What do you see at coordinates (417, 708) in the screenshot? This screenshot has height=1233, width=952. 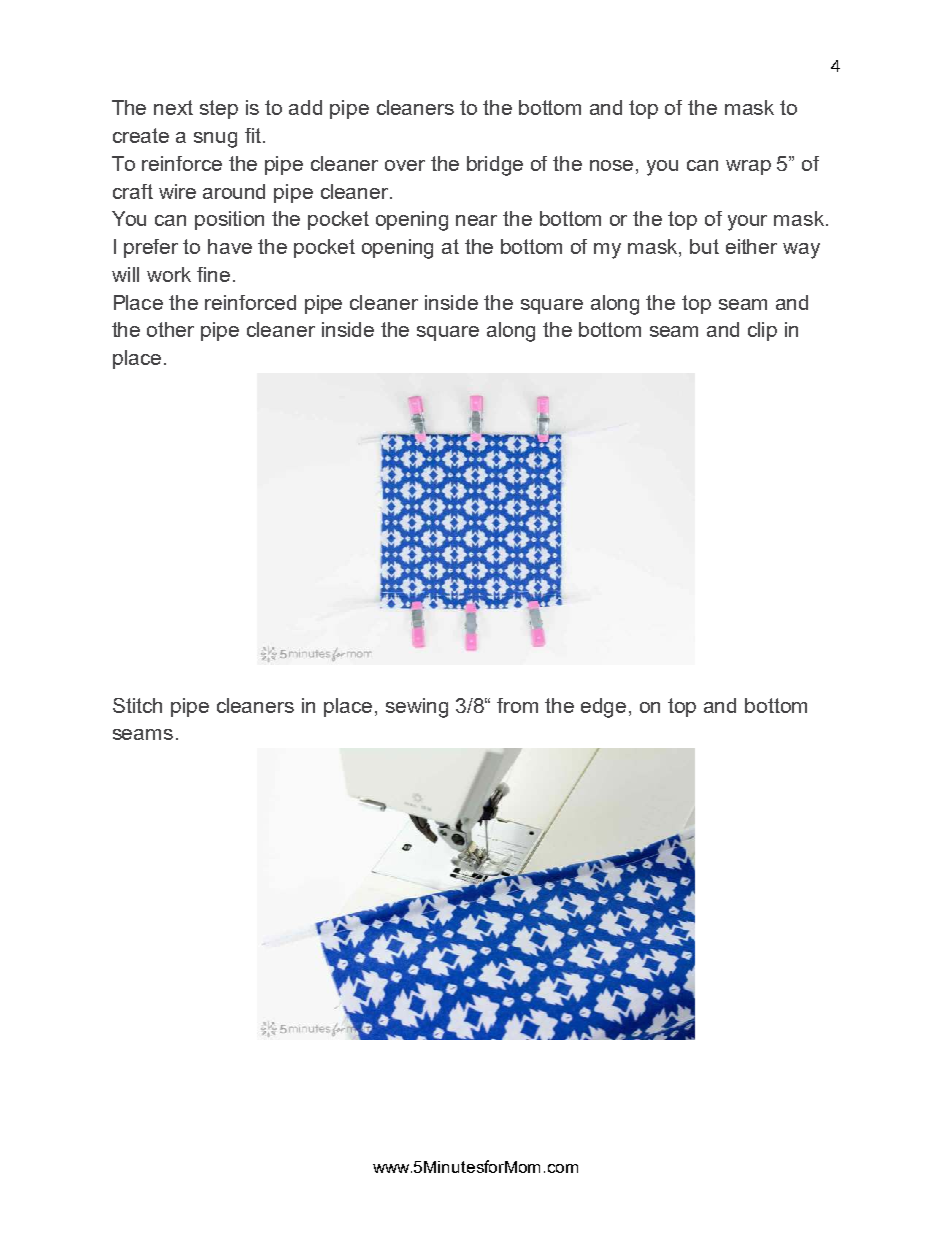 I see `sewing` at bounding box center [417, 708].
